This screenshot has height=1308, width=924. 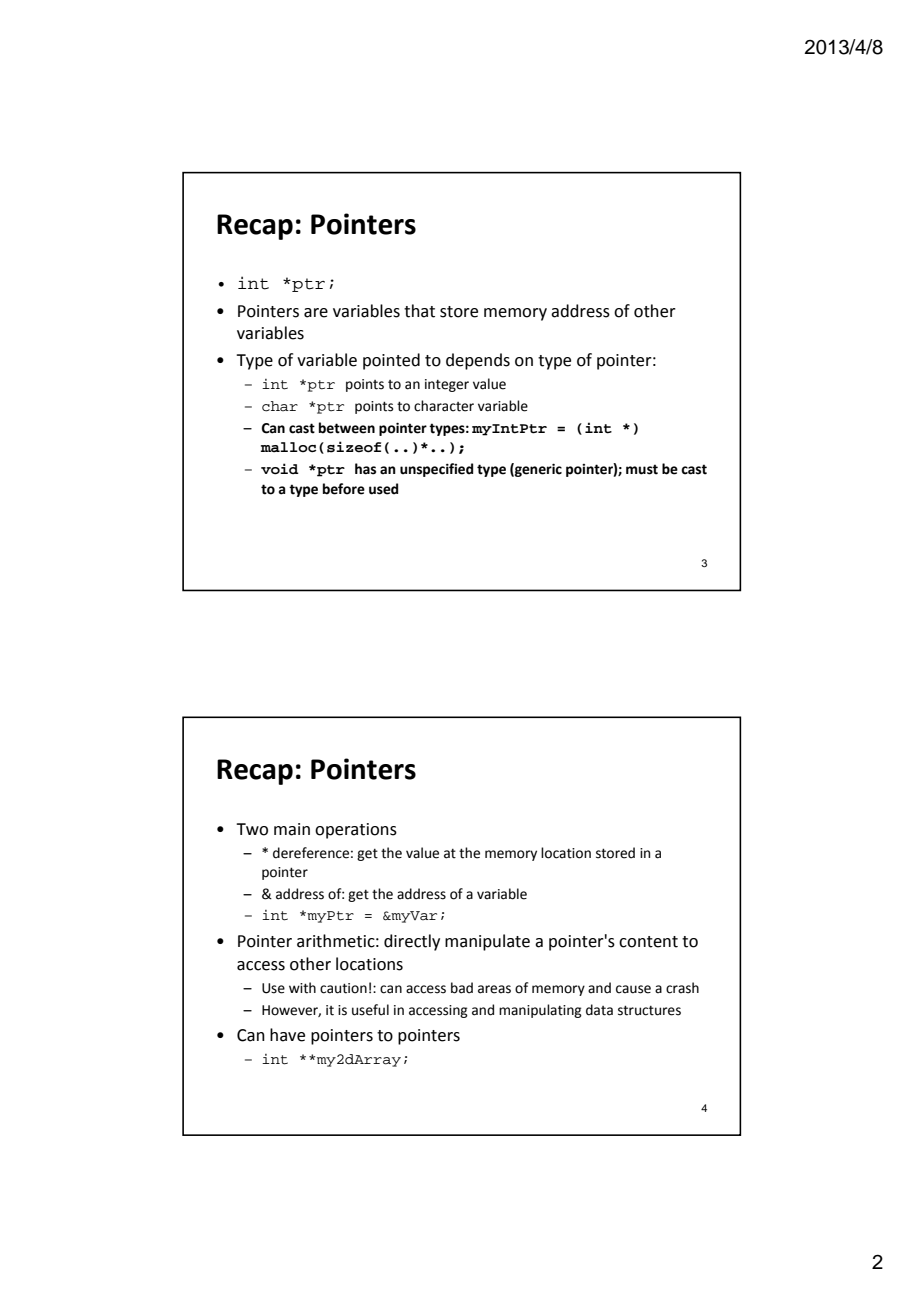 What do you see at coordinates (478, 361) in the screenshot?
I see `depends` at bounding box center [478, 361].
